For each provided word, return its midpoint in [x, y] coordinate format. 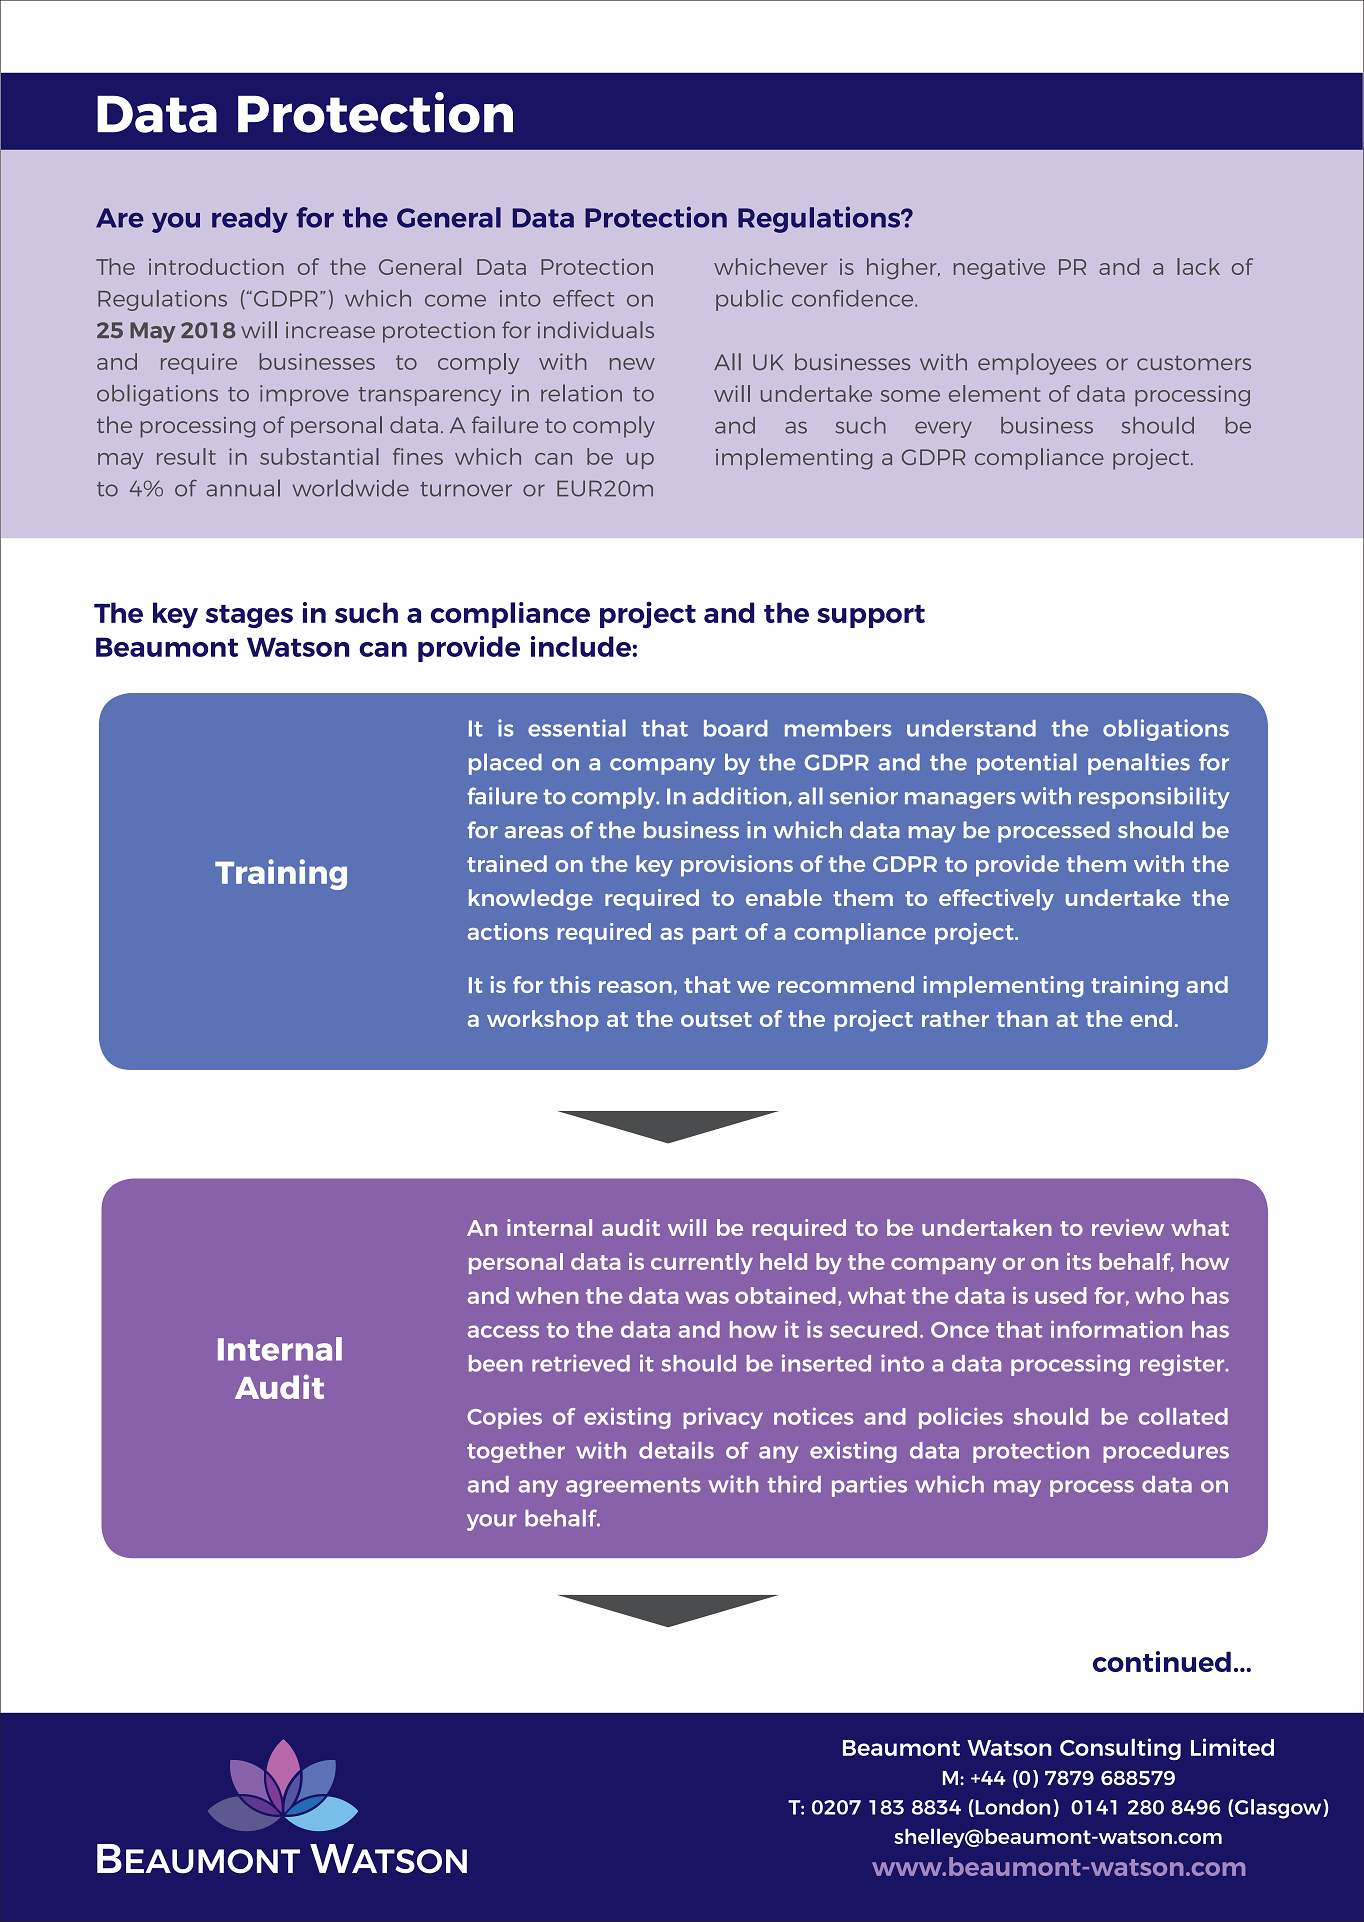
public [749, 300]
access [503, 1331]
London [1011, 1808]
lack [1198, 266]
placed [505, 764]
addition [739, 796]
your [492, 1522]
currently [702, 1263]
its [1079, 1261]
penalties [1139, 764]
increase [330, 330]
